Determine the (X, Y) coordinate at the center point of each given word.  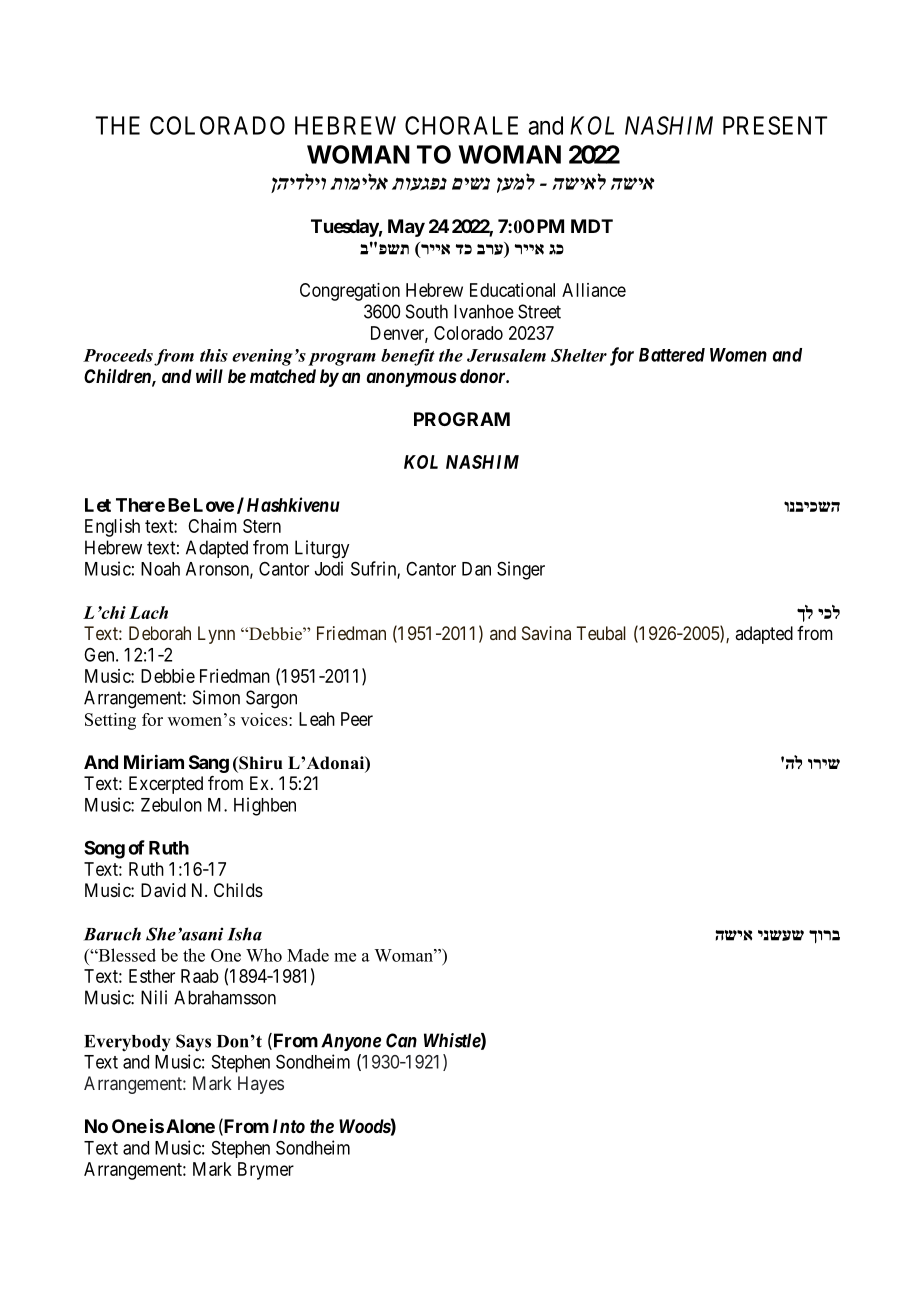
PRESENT (775, 125)
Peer (357, 719)
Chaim (212, 526)
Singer (521, 570)
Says (193, 1043)
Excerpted (166, 785)
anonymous (411, 379)
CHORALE (461, 125)
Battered (672, 355)
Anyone (351, 1042)
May (406, 228)
